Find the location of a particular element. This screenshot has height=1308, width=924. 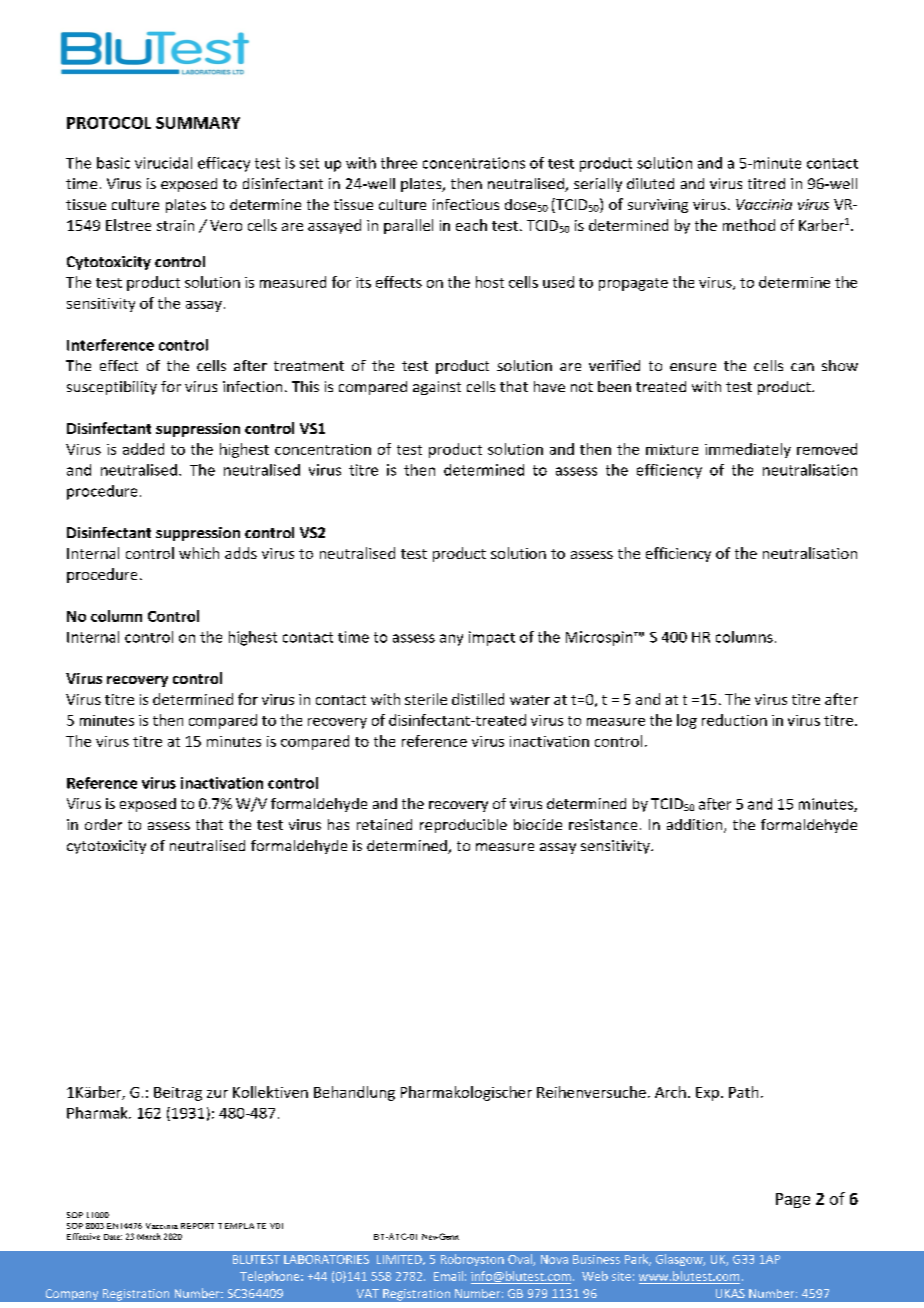

method is located at coordinates (749, 225).
